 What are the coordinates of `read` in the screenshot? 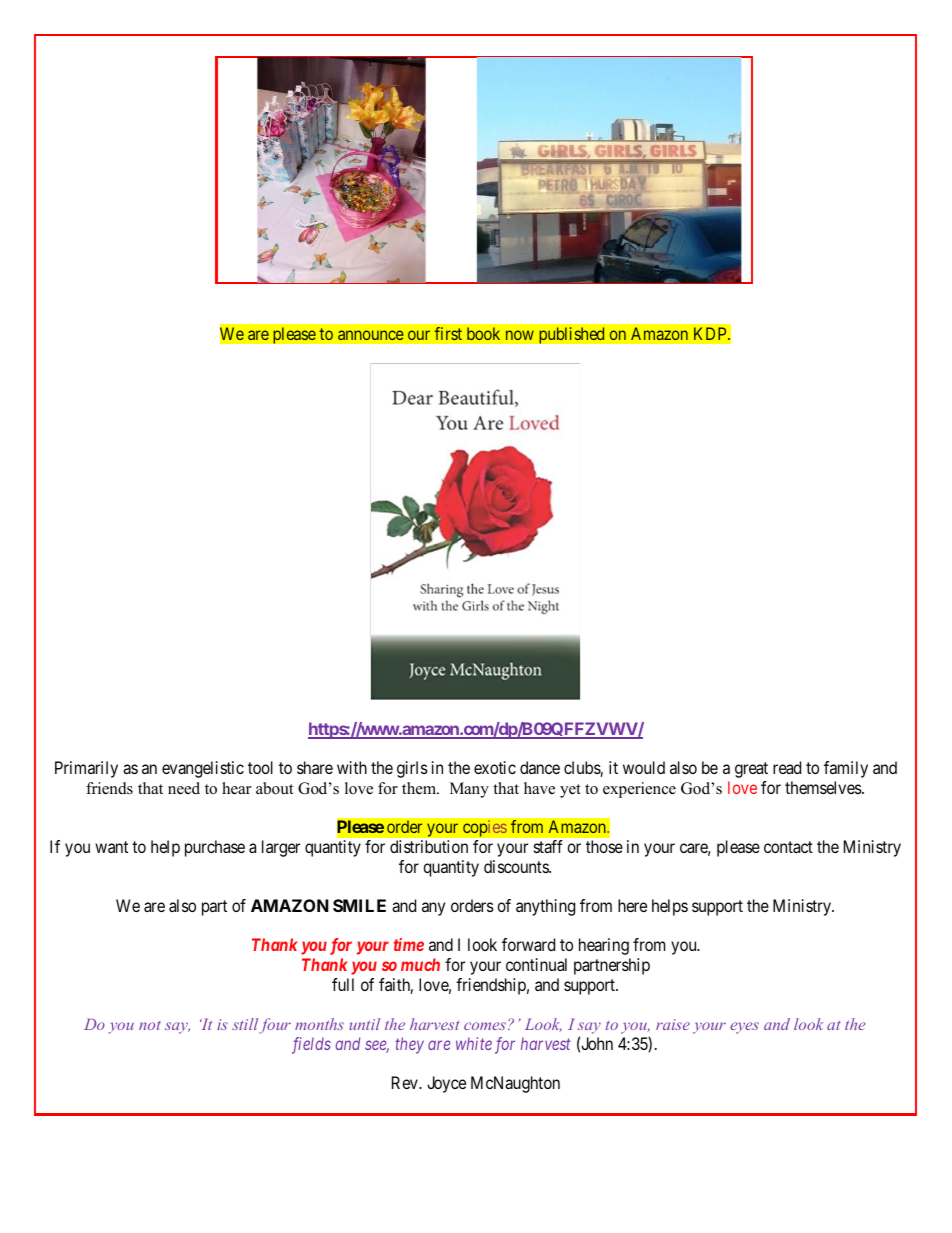 It's located at (787, 767).
